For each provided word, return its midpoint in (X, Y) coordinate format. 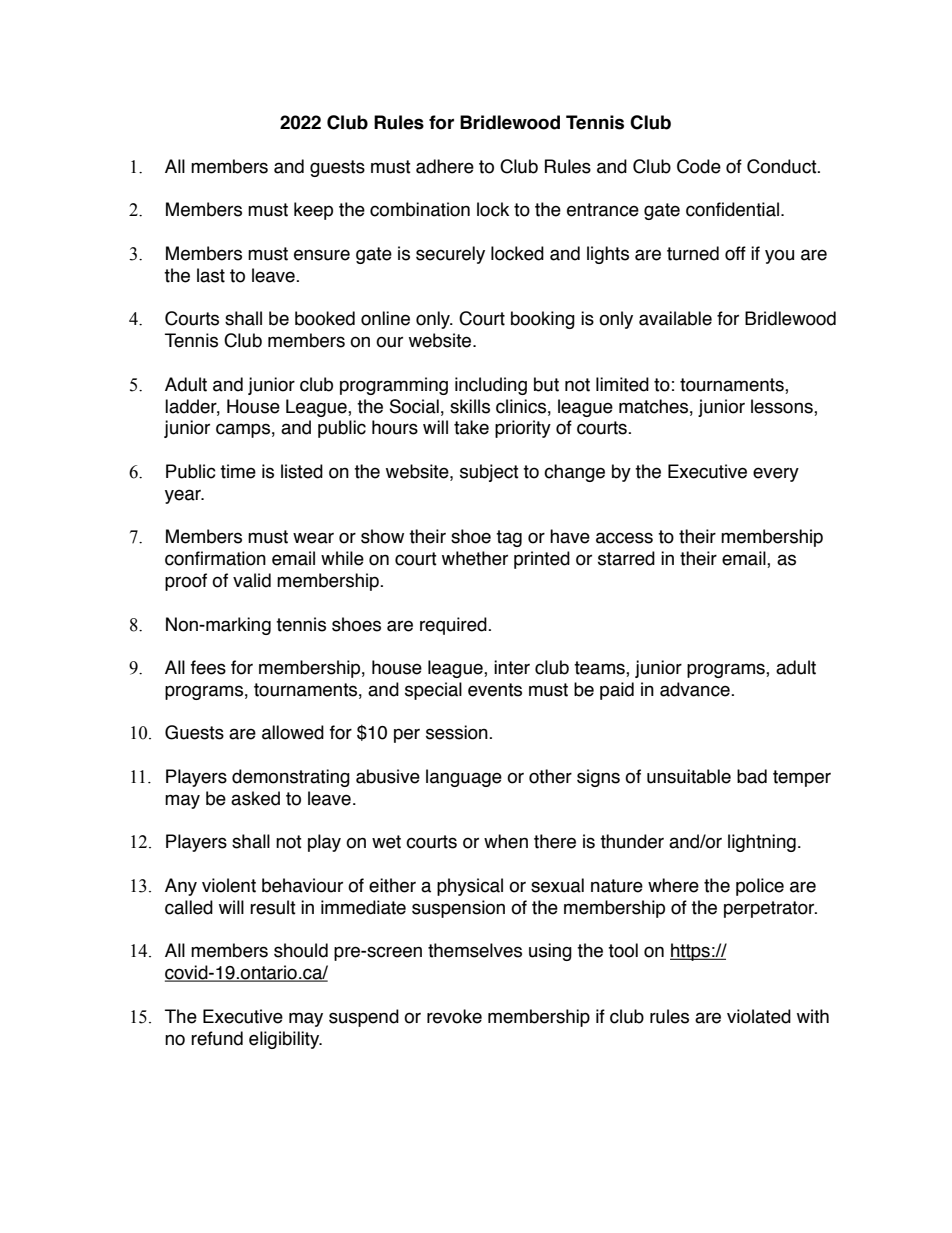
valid (252, 580)
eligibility (285, 1040)
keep (313, 211)
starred (626, 558)
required (454, 626)
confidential (732, 209)
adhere (445, 166)
